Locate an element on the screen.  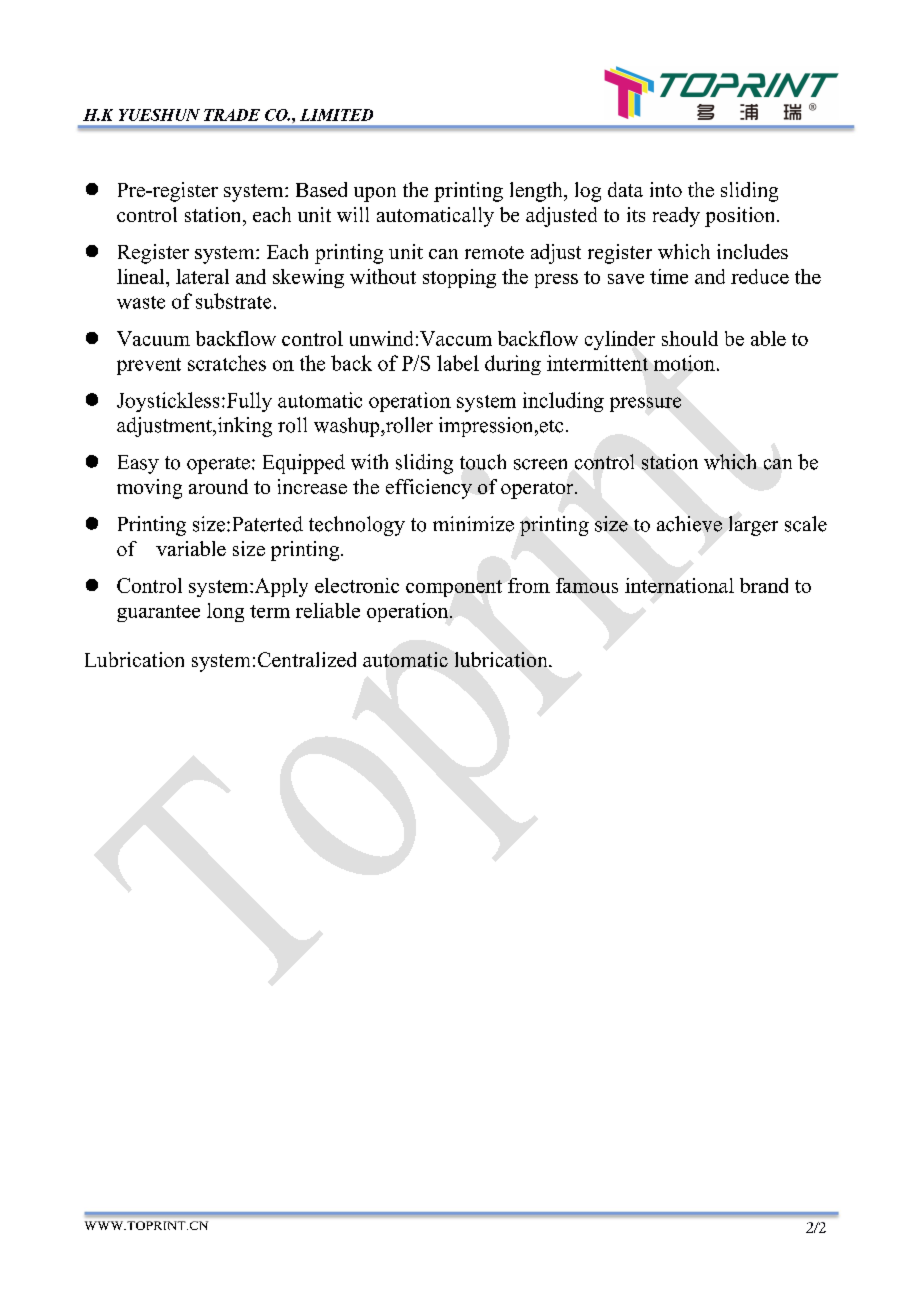
component is located at coordinates (454, 588).
